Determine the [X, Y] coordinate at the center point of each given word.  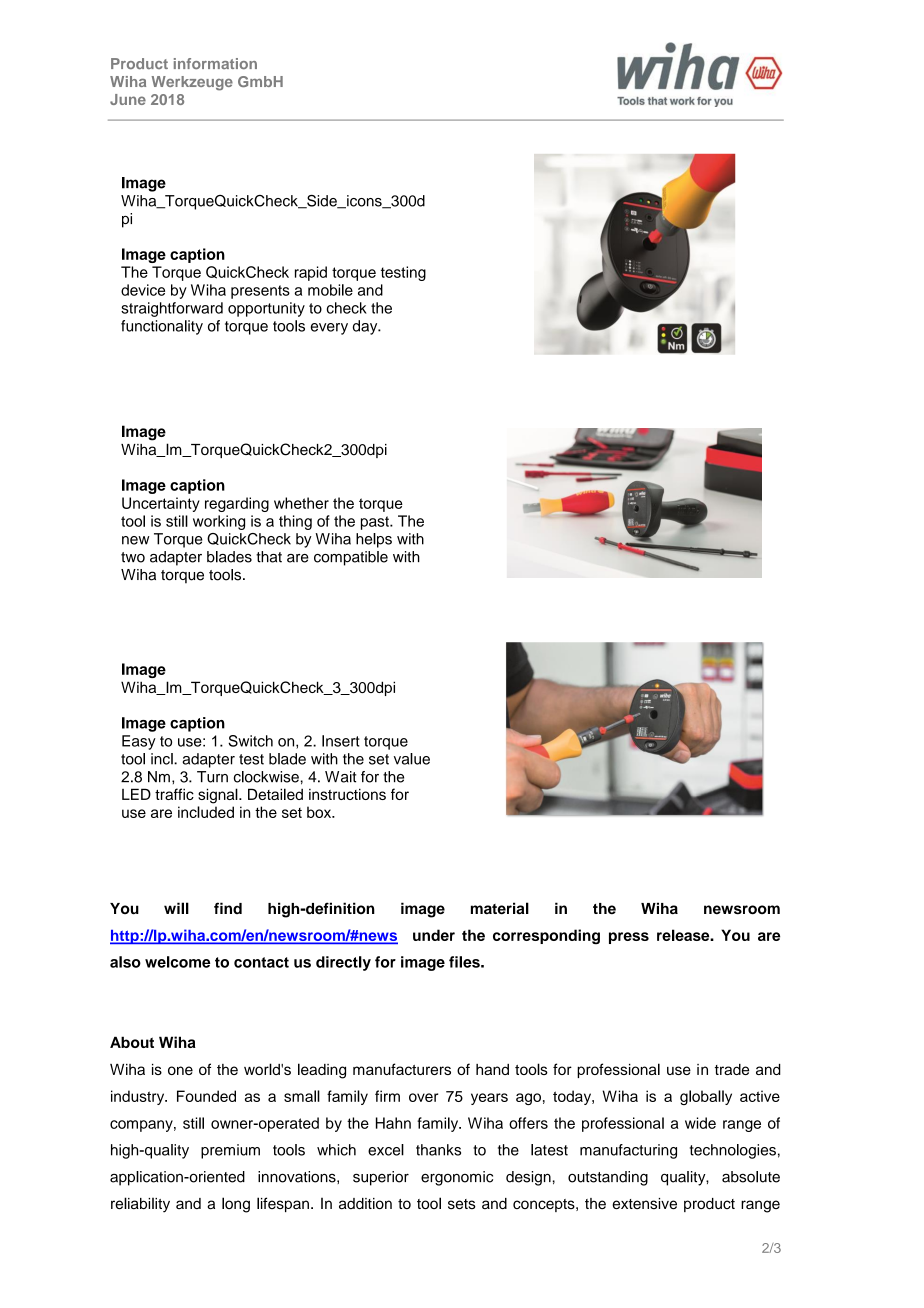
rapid [311, 273]
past [376, 523]
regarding [237, 504]
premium [230, 1151]
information [215, 63]
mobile [330, 290]
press [629, 938]
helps [374, 540]
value [412, 759]
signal [219, 796]
